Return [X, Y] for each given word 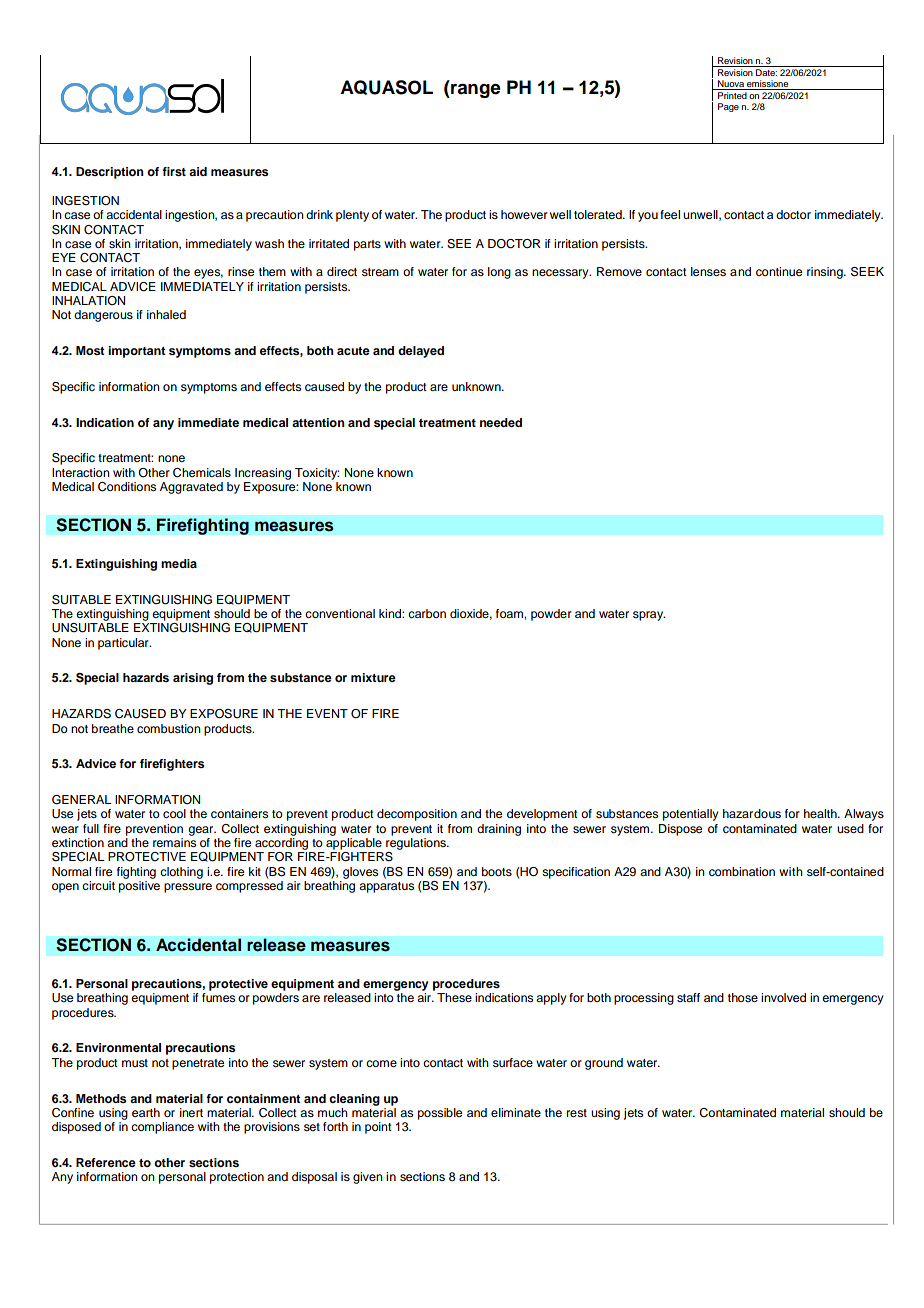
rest [577, 1113]
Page [728, 107]
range [475, 90]
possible [440, 1114]
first [174, 171]
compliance [162, 1128]
